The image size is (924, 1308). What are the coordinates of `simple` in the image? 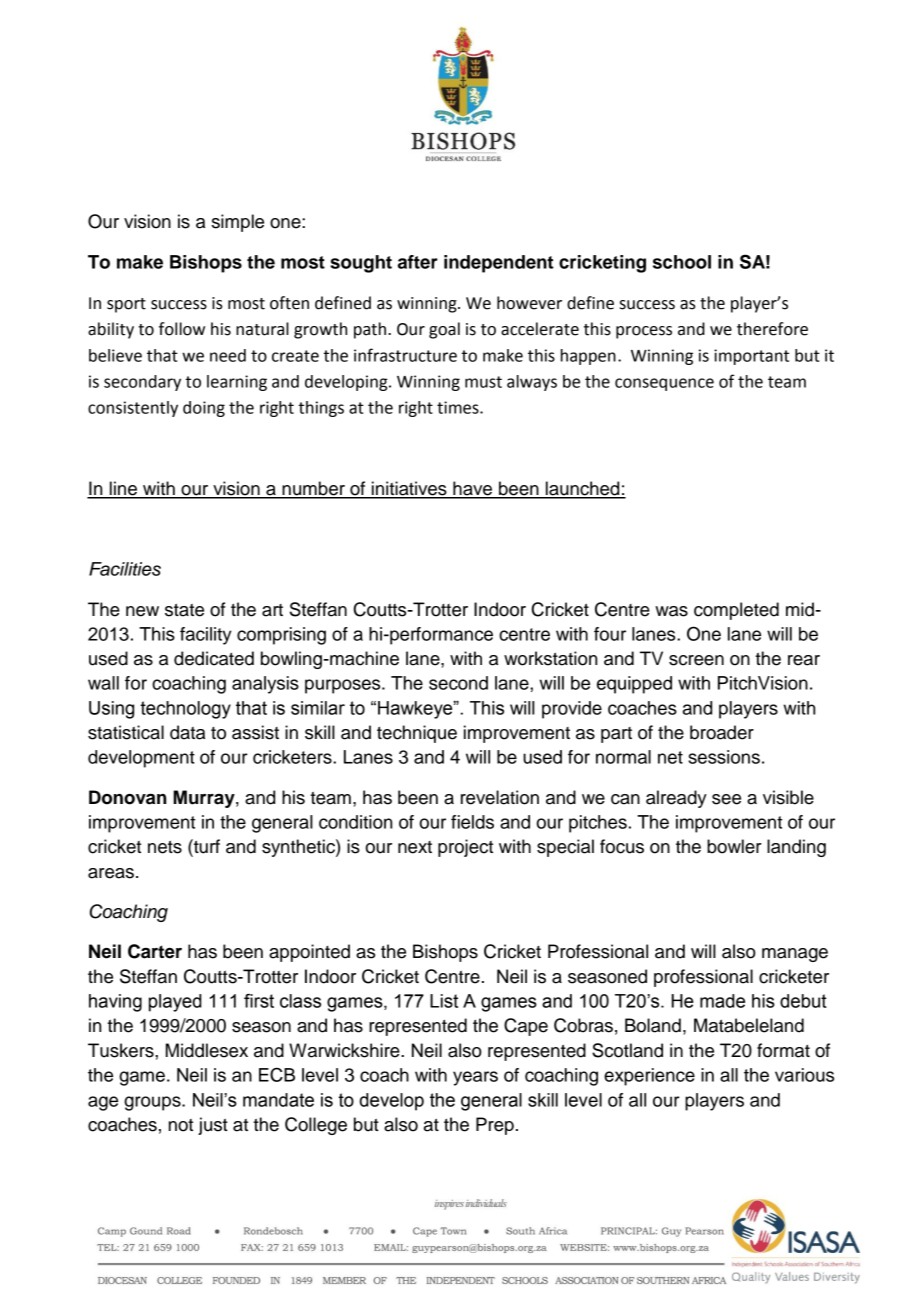 It's located at (238, 223).
